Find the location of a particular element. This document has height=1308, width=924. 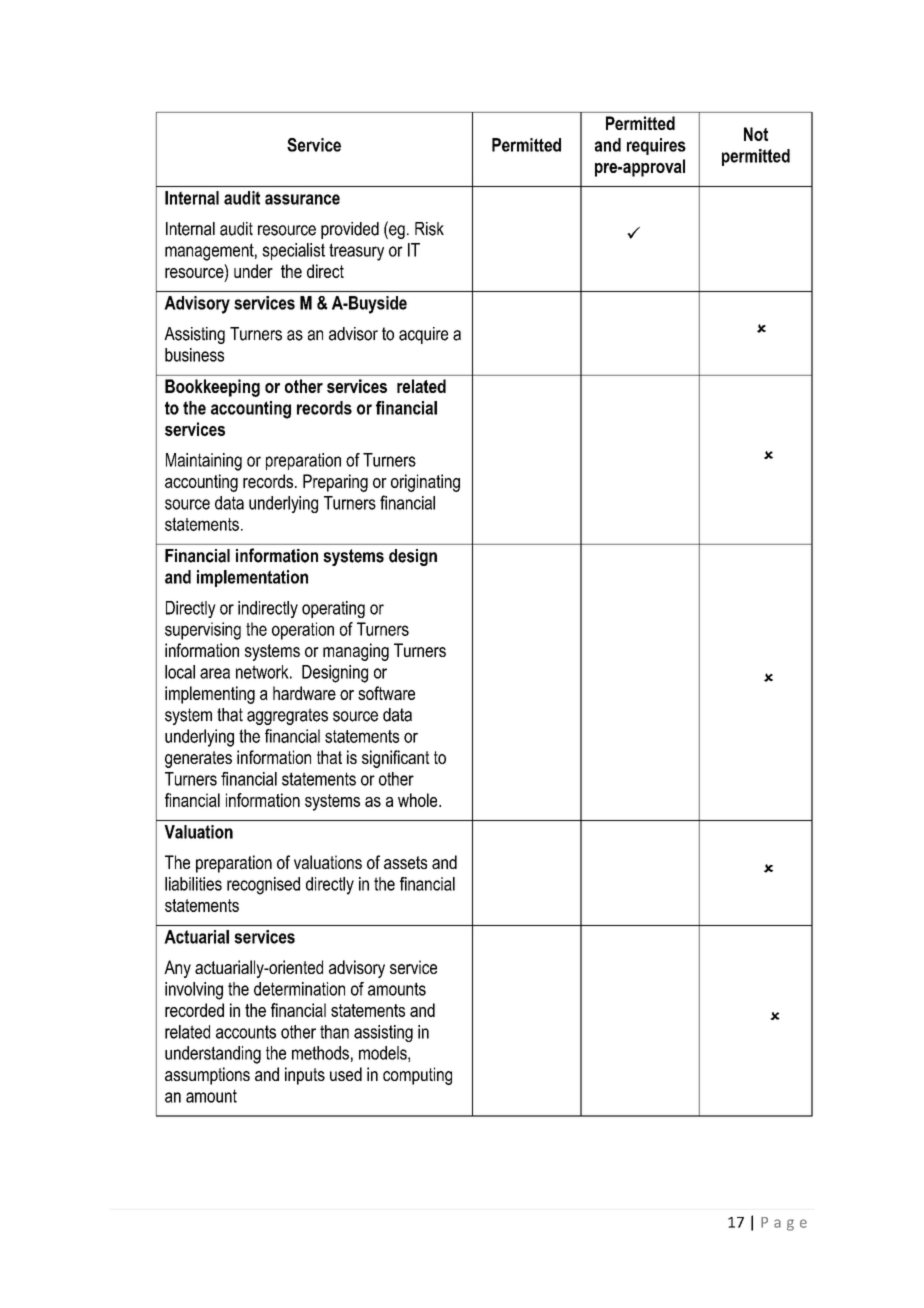

managing is located at coordinates (356, 652).
